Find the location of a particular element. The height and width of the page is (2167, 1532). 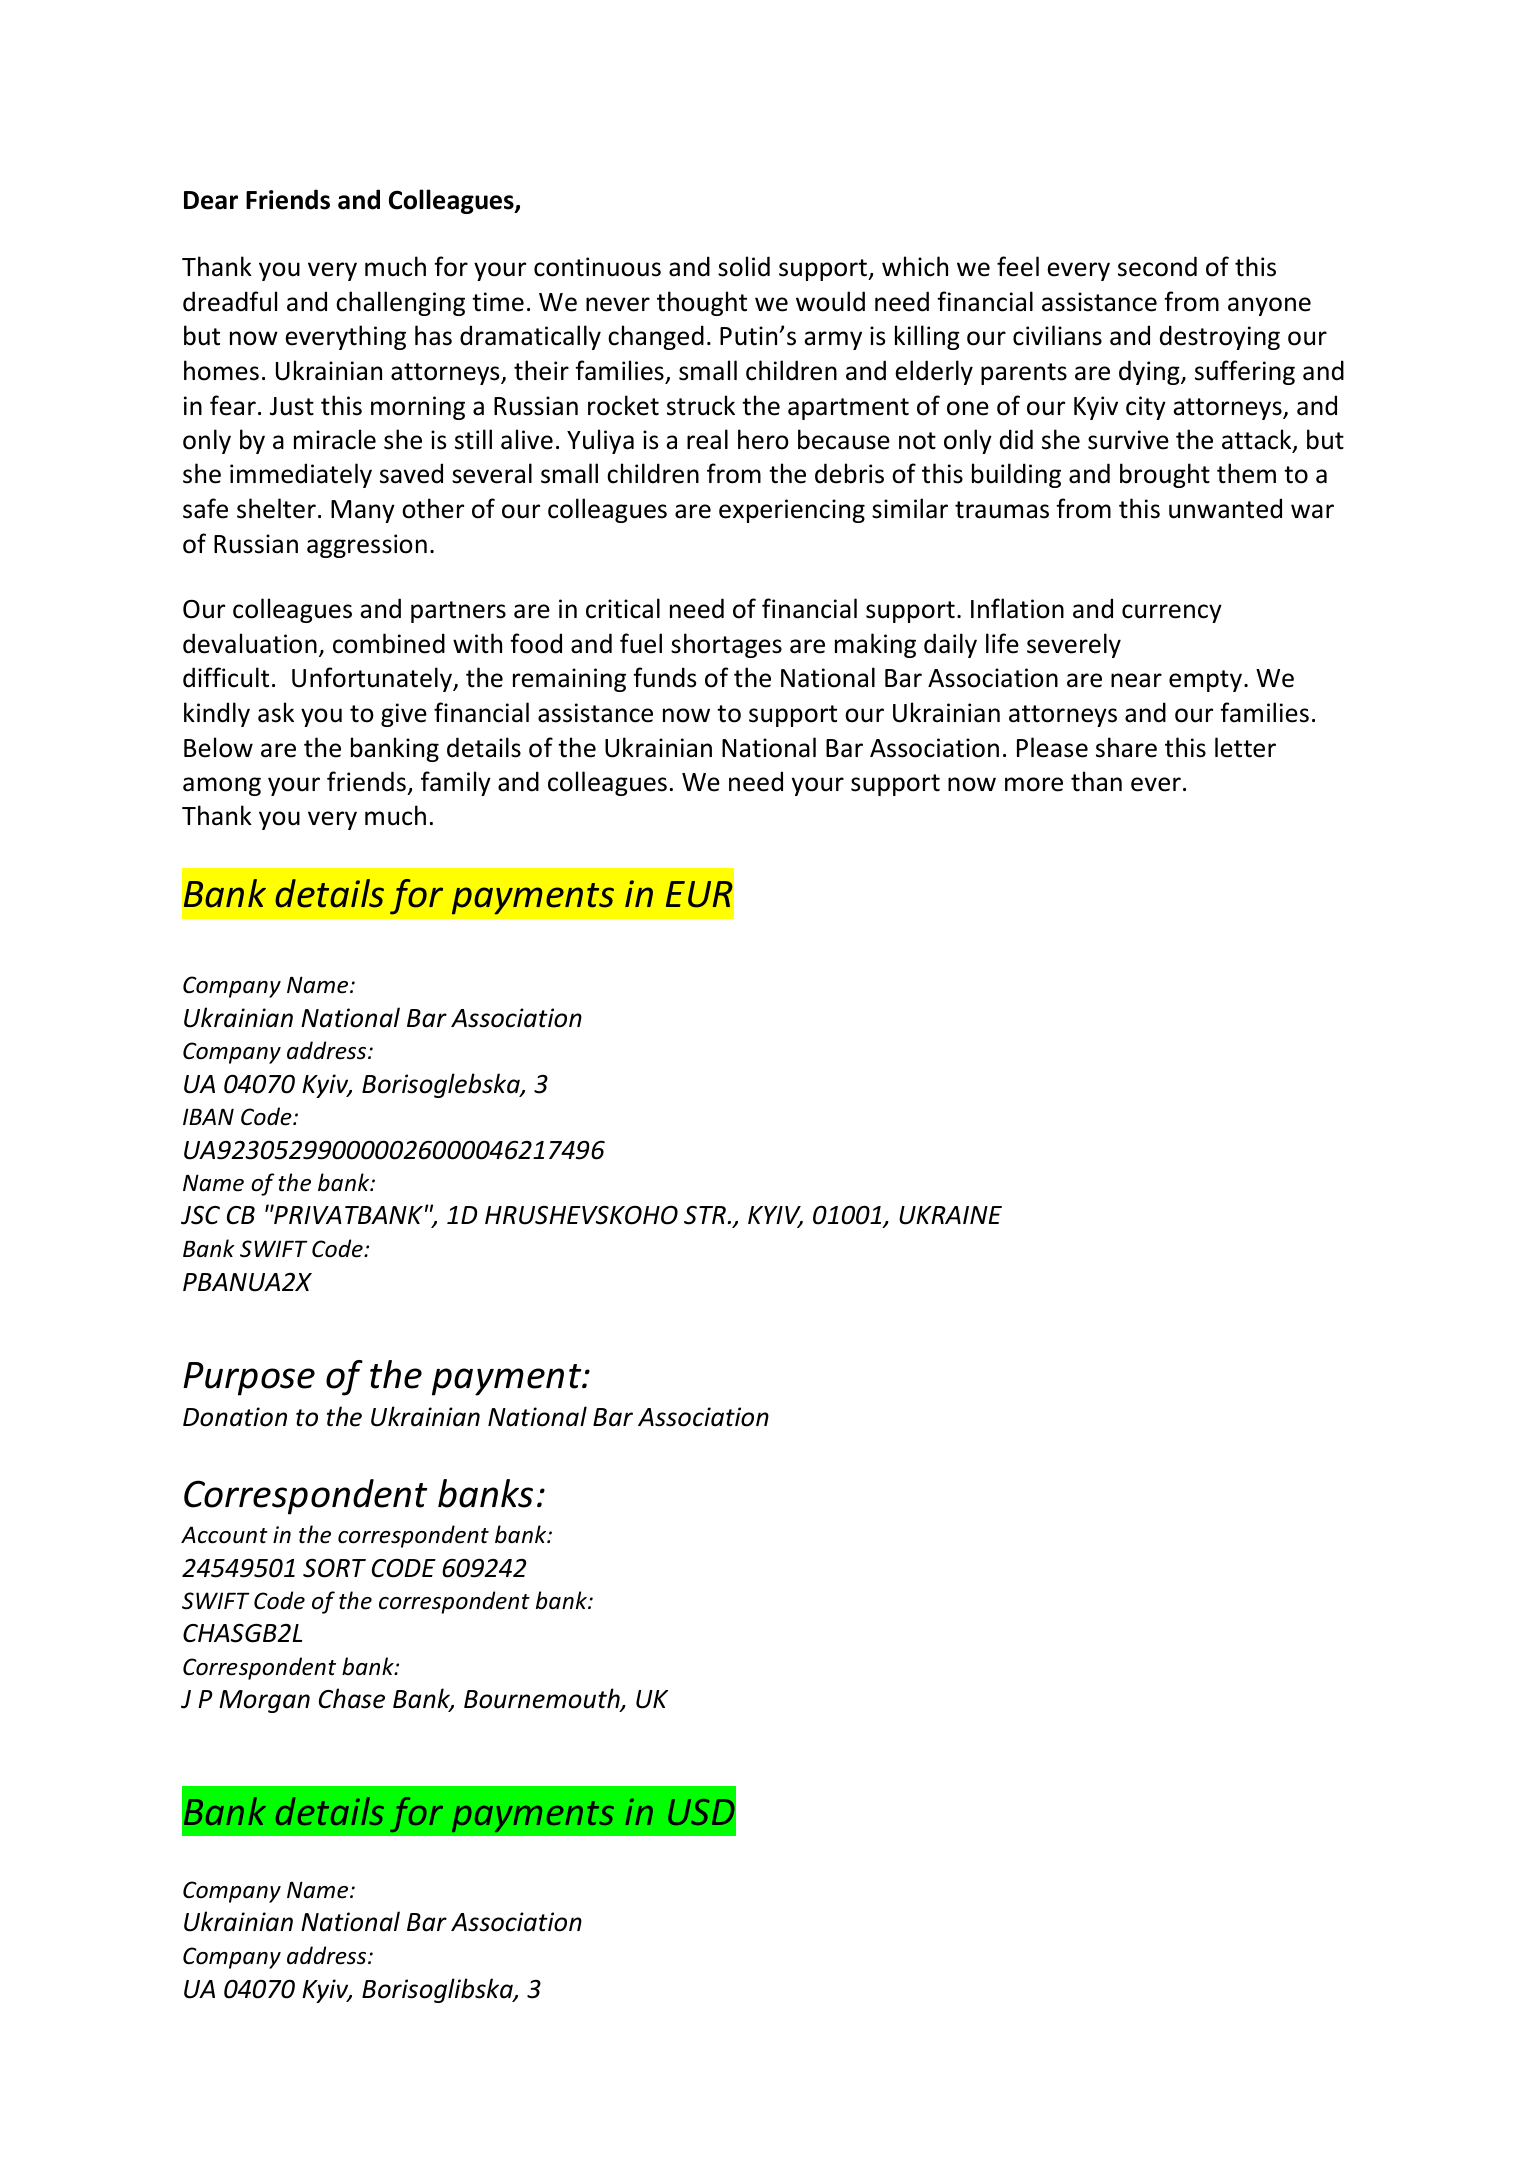

more is located at coordinates (1034, 784).
